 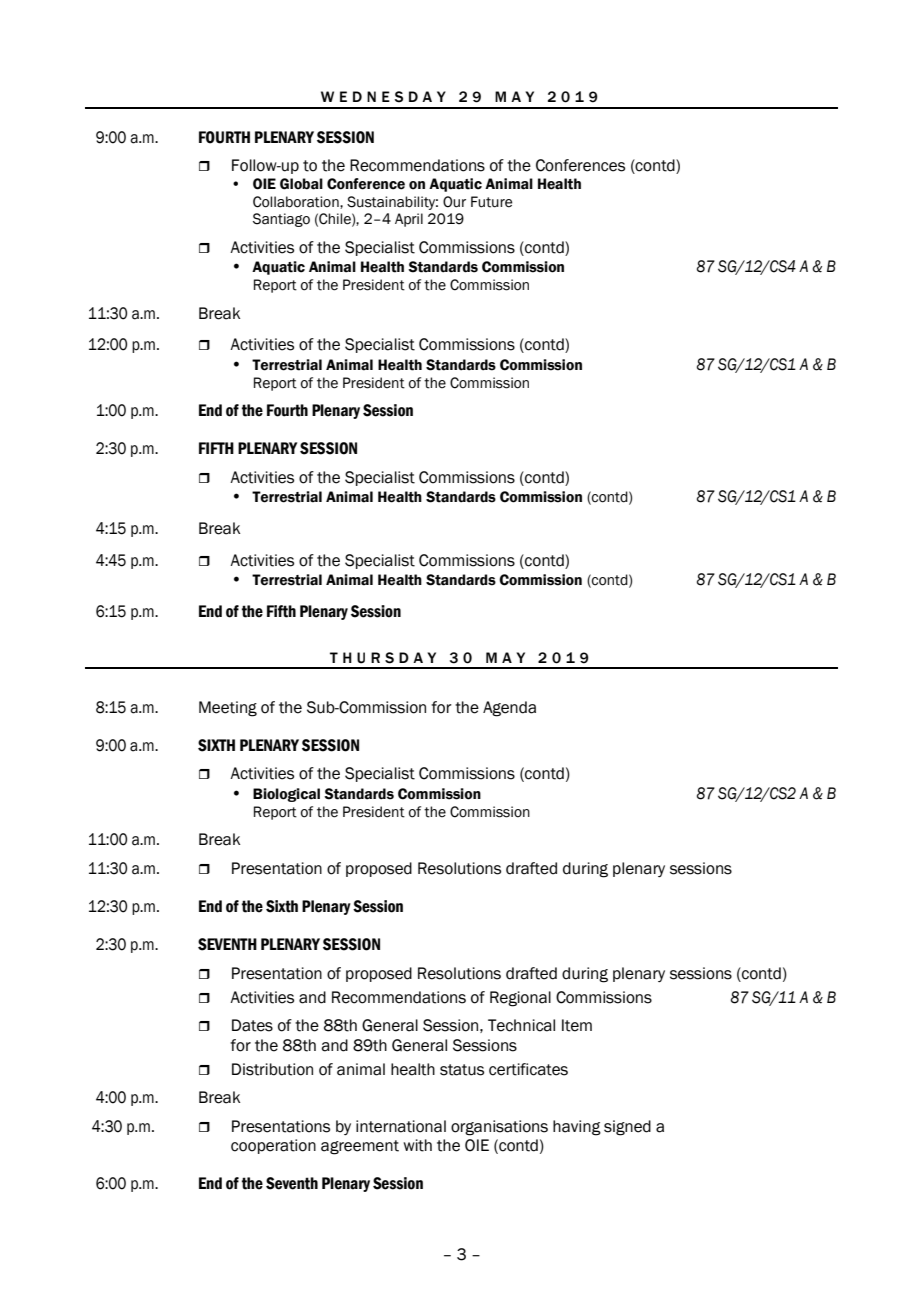 What do you see at coordinates (228, 709) in the screenshot?
I see `Meeting` at bounding box center [228, 709].
